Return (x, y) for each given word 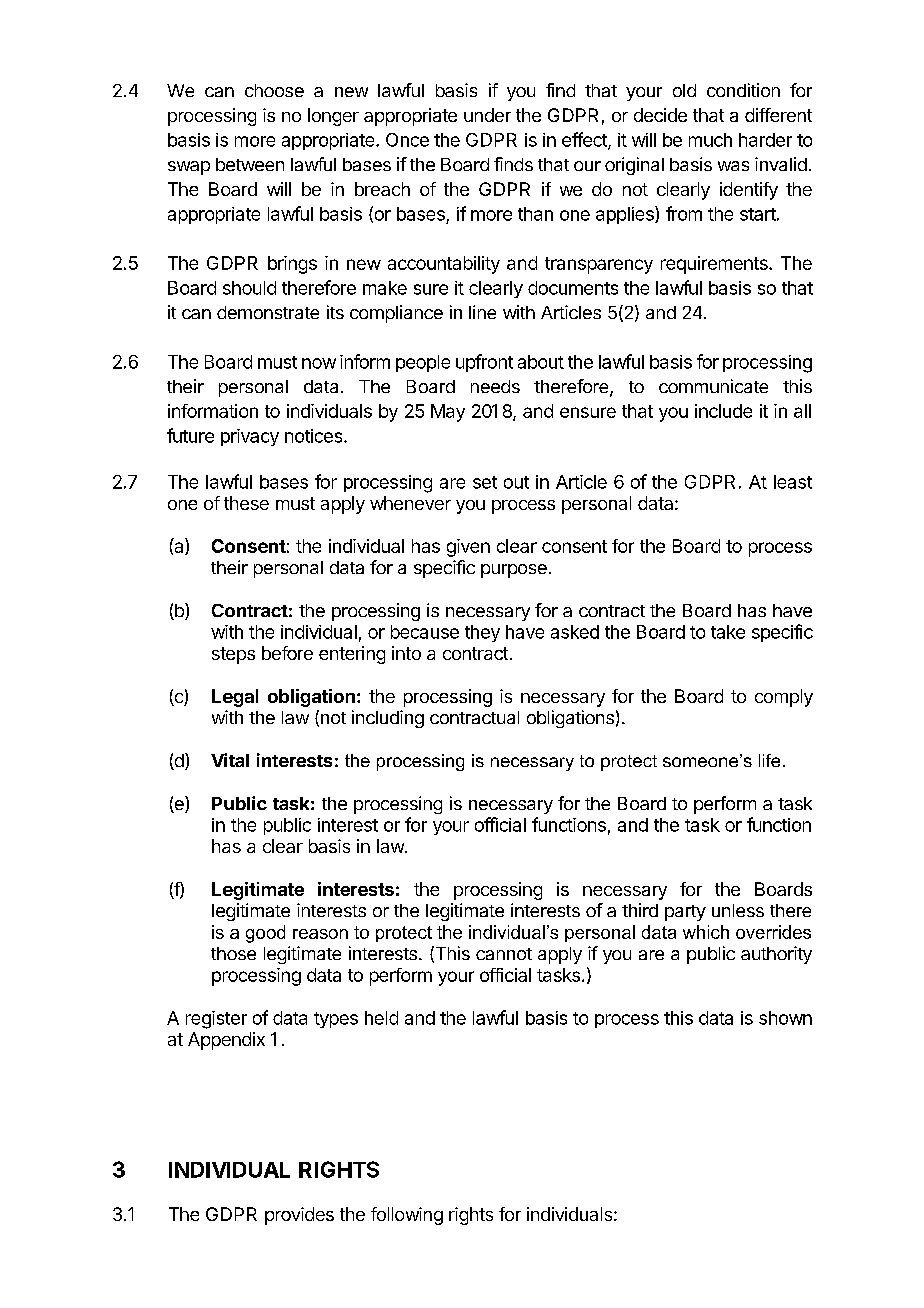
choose (274, 90)
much (710, 140)
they (482, 633)
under (487, 115)
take (728, 632)
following (407, 1216)
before (287, 653)
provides (299, 1216)
